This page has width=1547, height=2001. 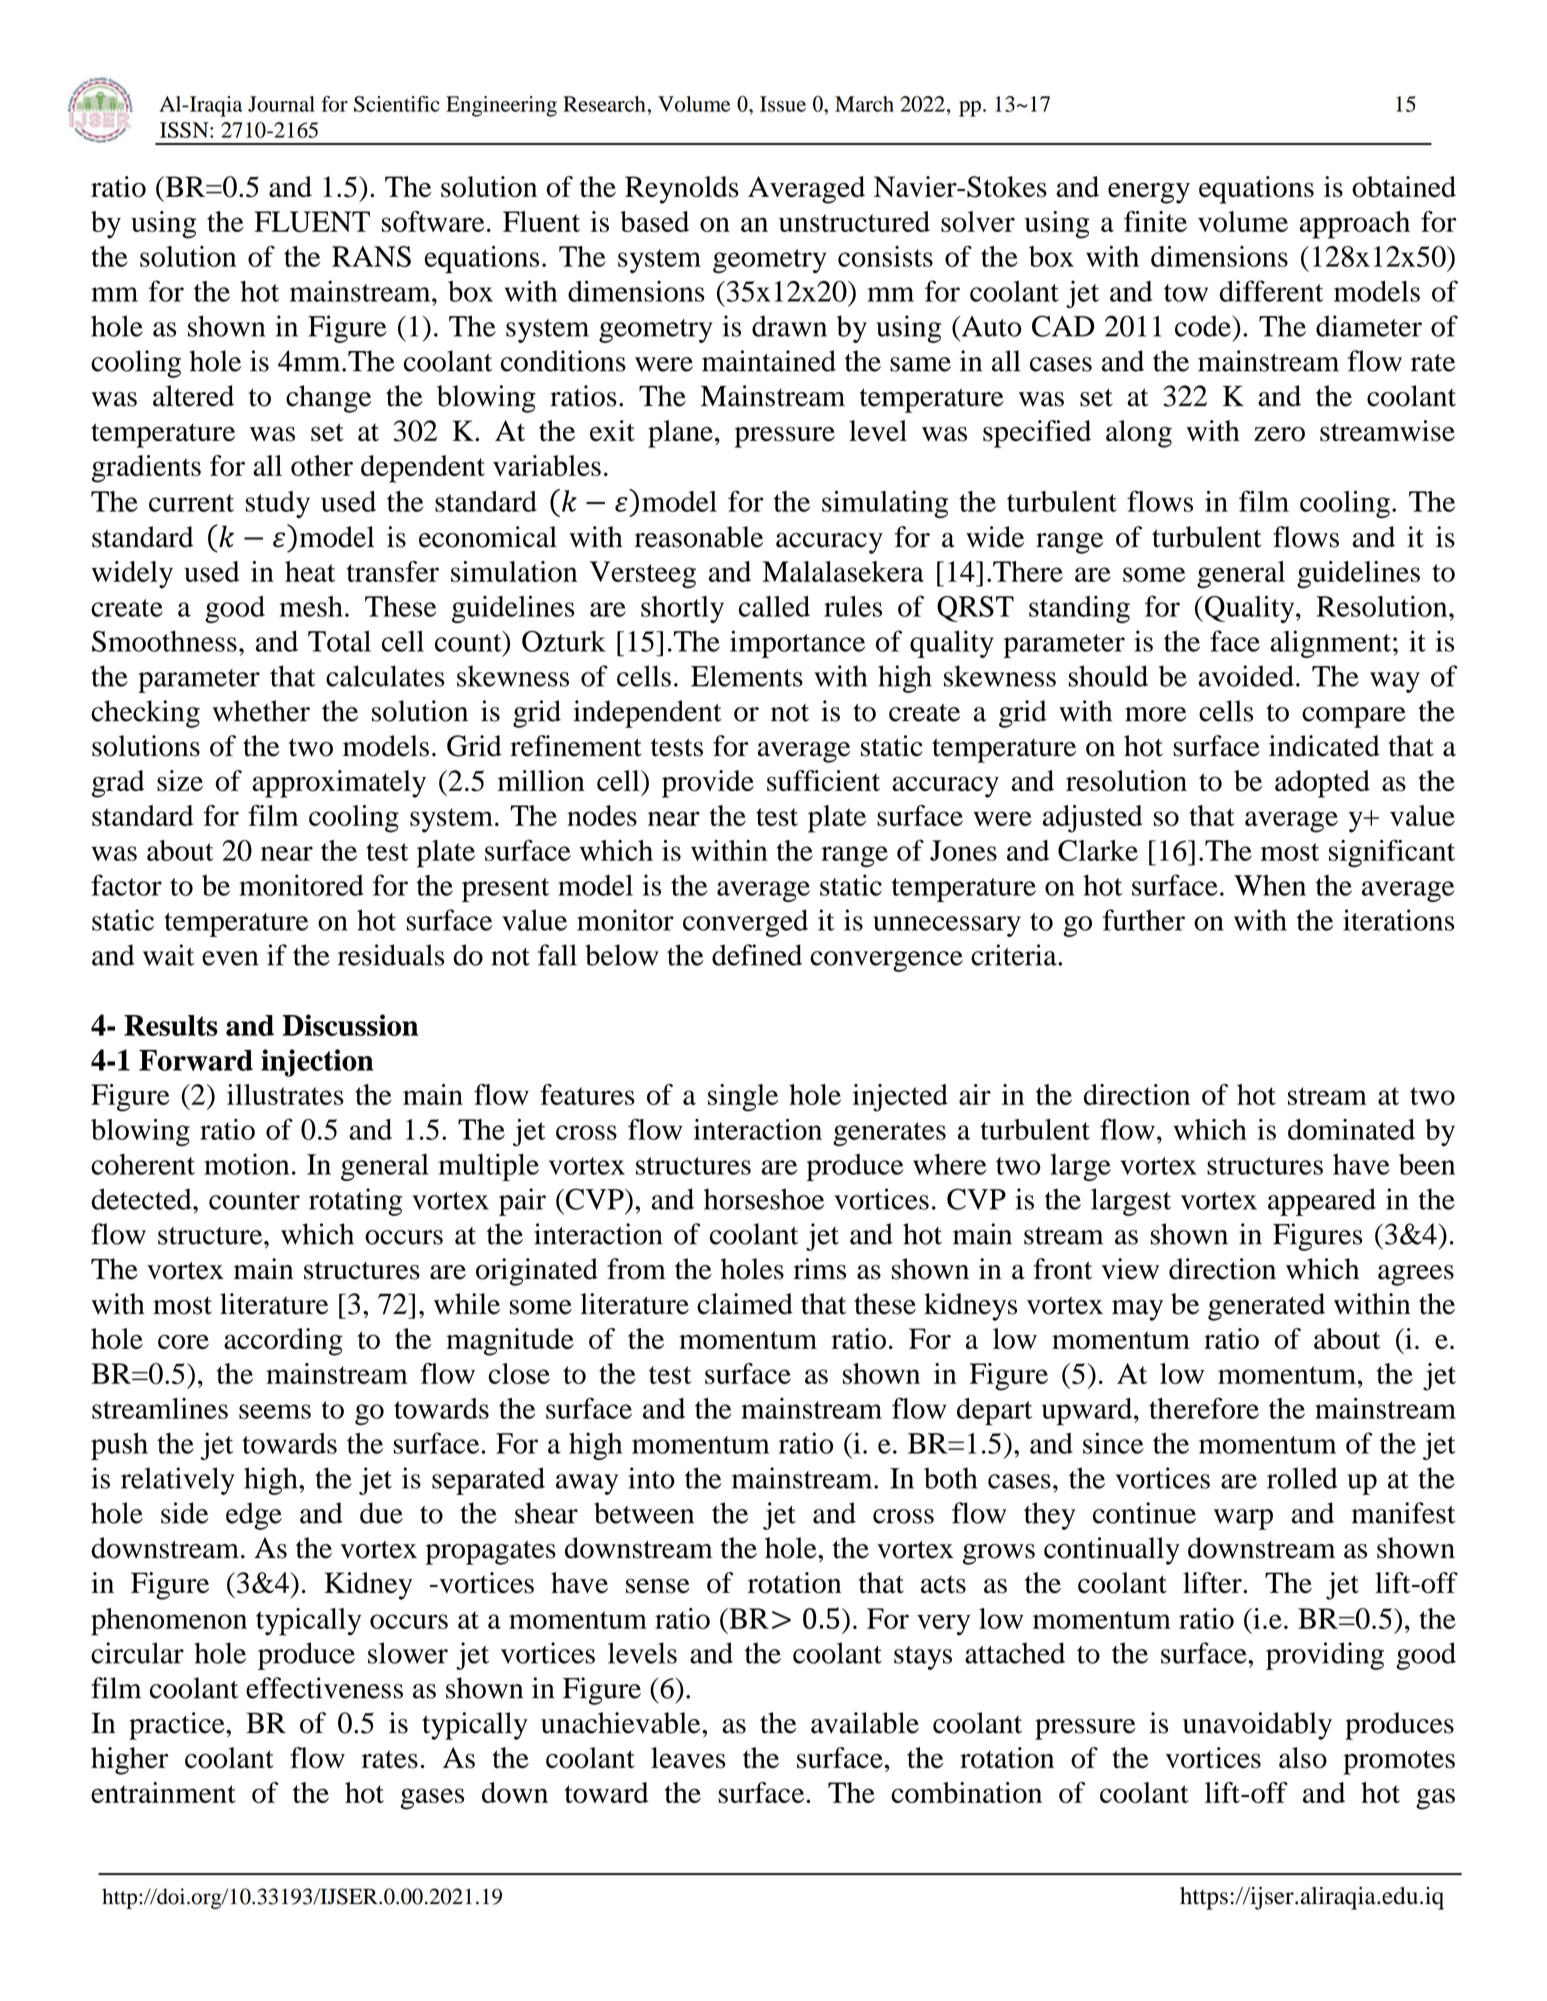 I want to click on Issue, so click(x=783, y=104).
